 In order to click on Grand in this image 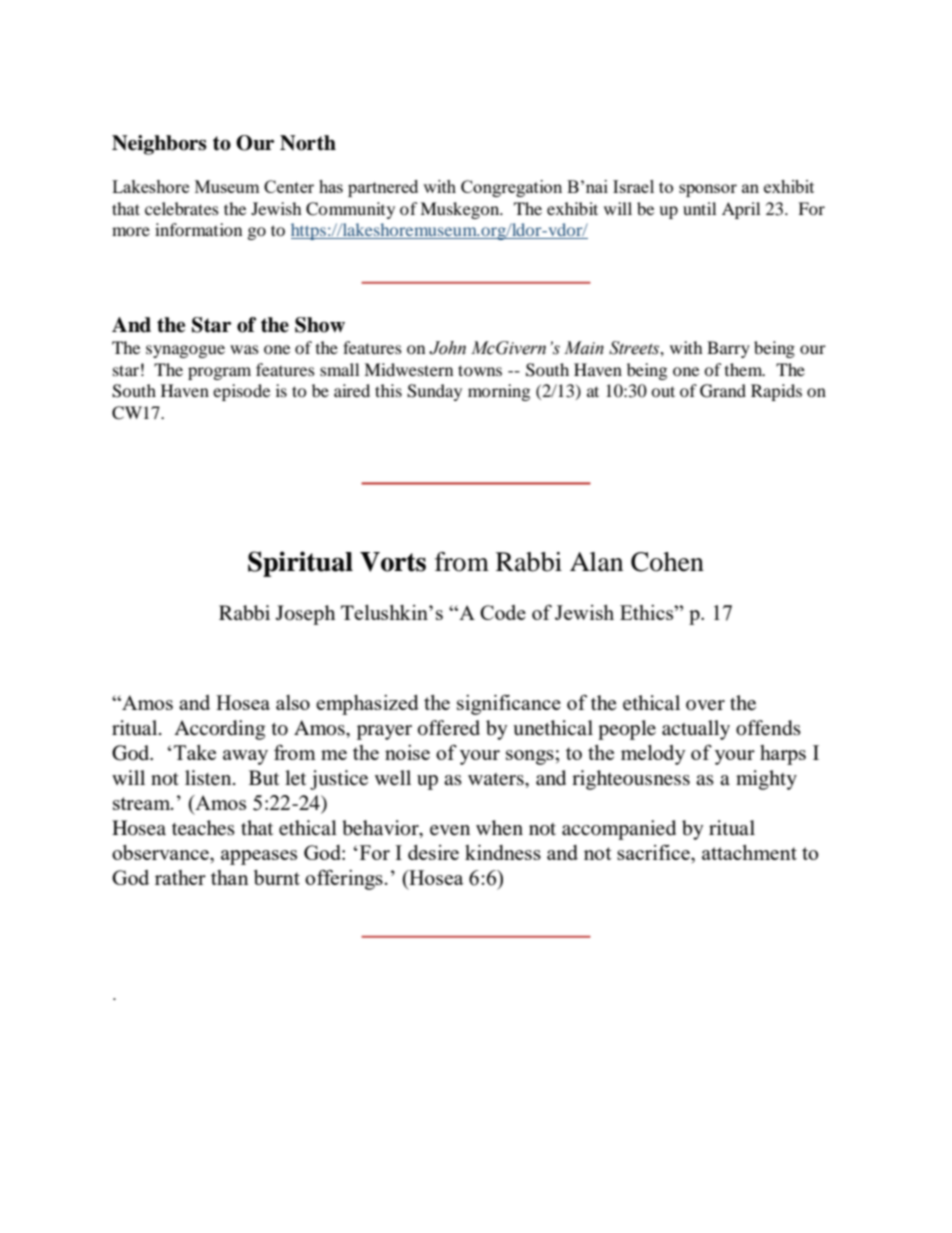, I will do `click(723, 391)`.
